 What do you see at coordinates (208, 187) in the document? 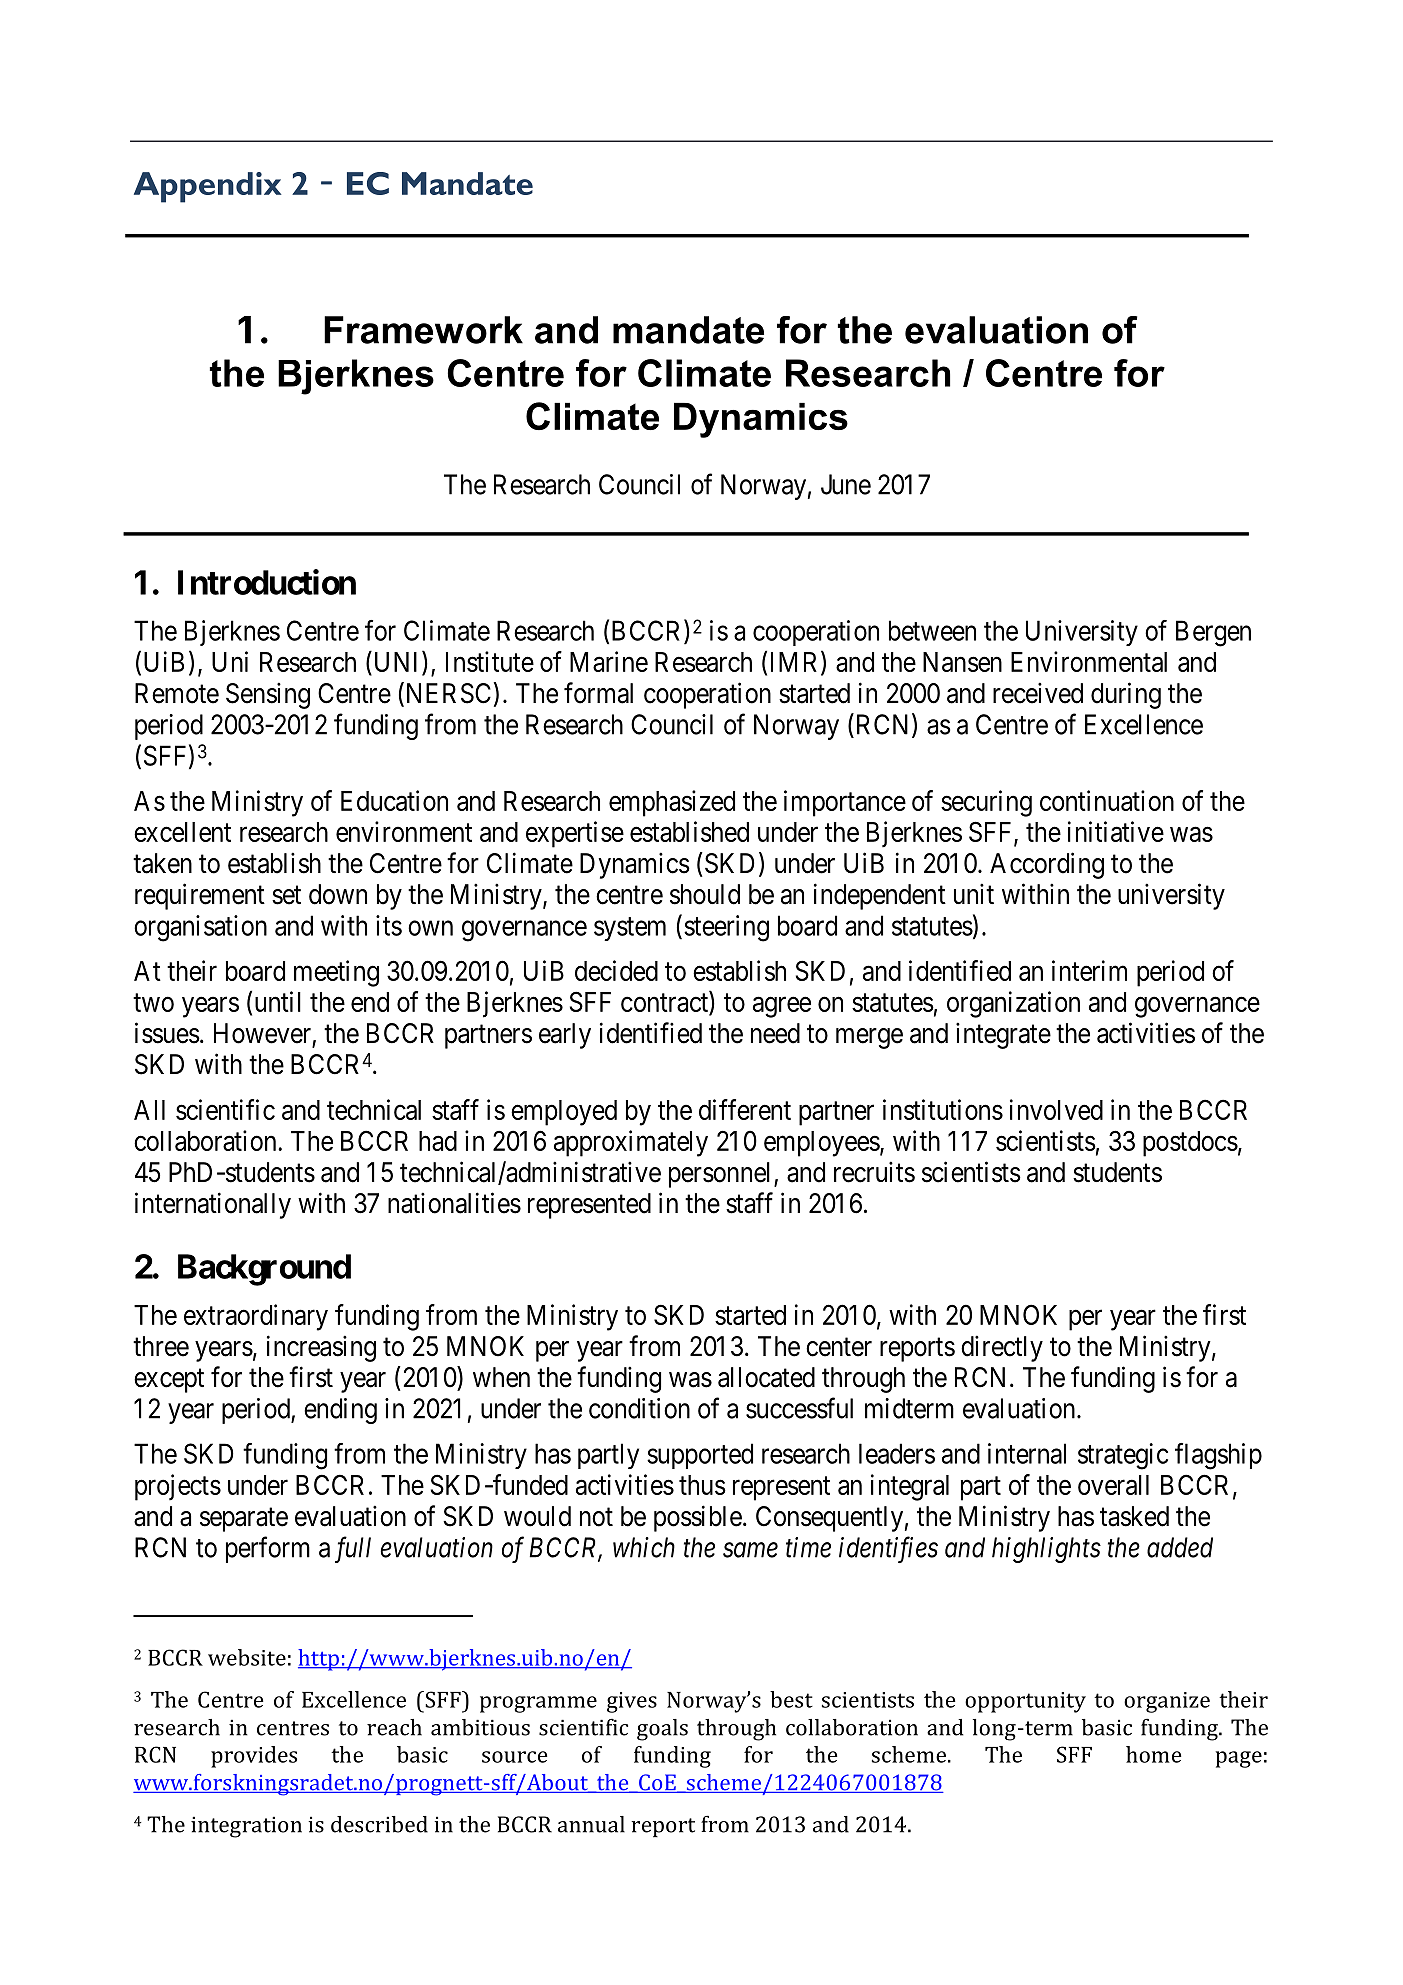
I see `Appendix` at bounding box center [208, 187].
